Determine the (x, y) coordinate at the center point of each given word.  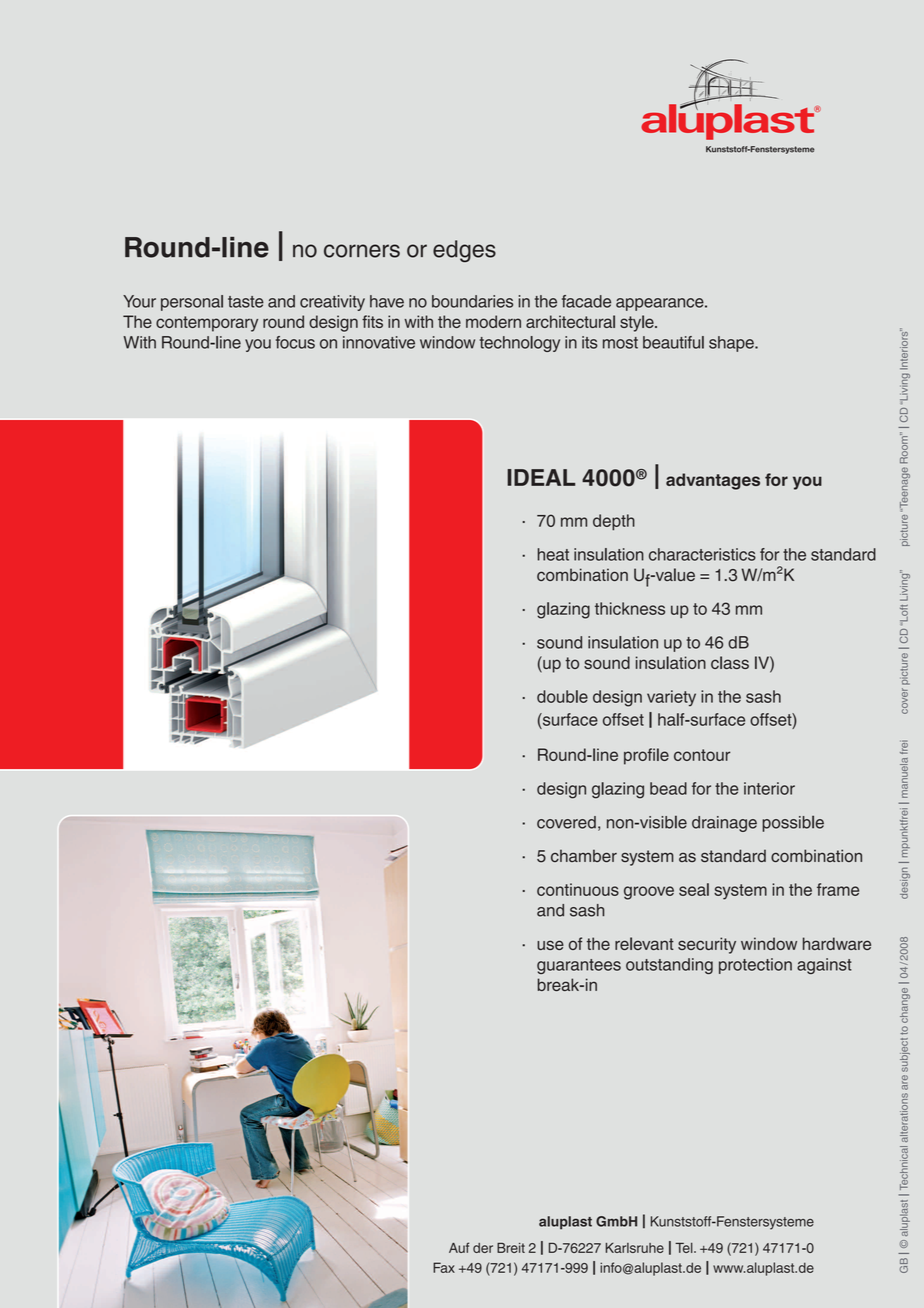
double (562, 696)
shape (732, 344)
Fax (444, 1267)
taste (246, 302)
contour (702, 755)
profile (646, 756)
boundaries (472, 301)
